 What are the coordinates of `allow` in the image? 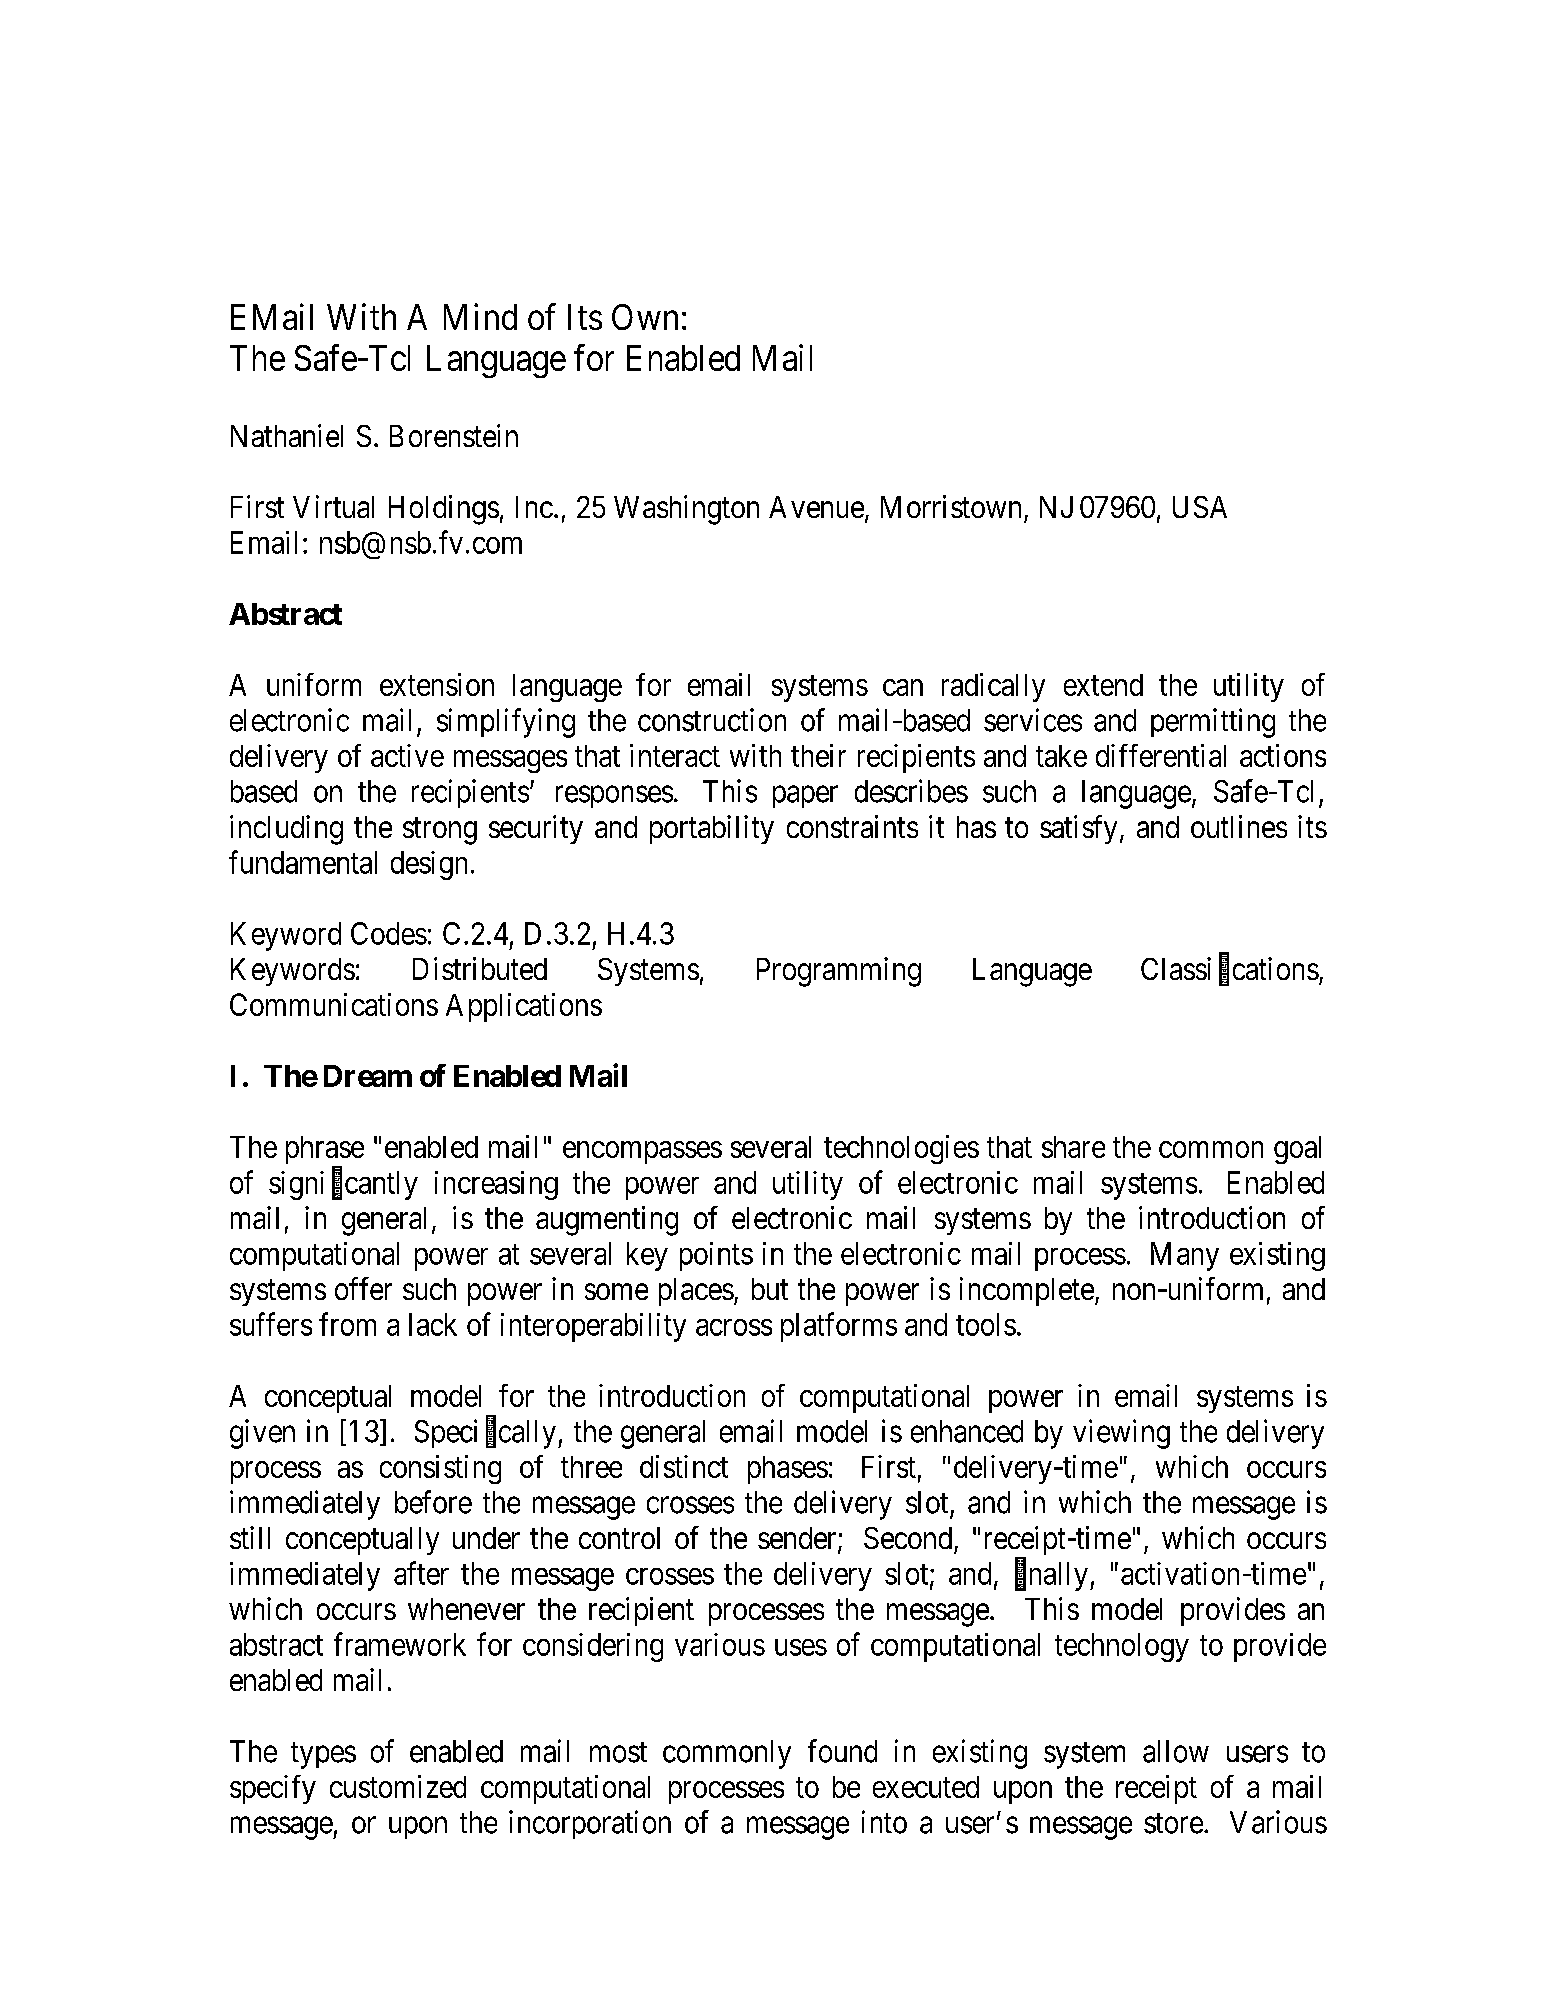 It's located at (1176, 1751).
